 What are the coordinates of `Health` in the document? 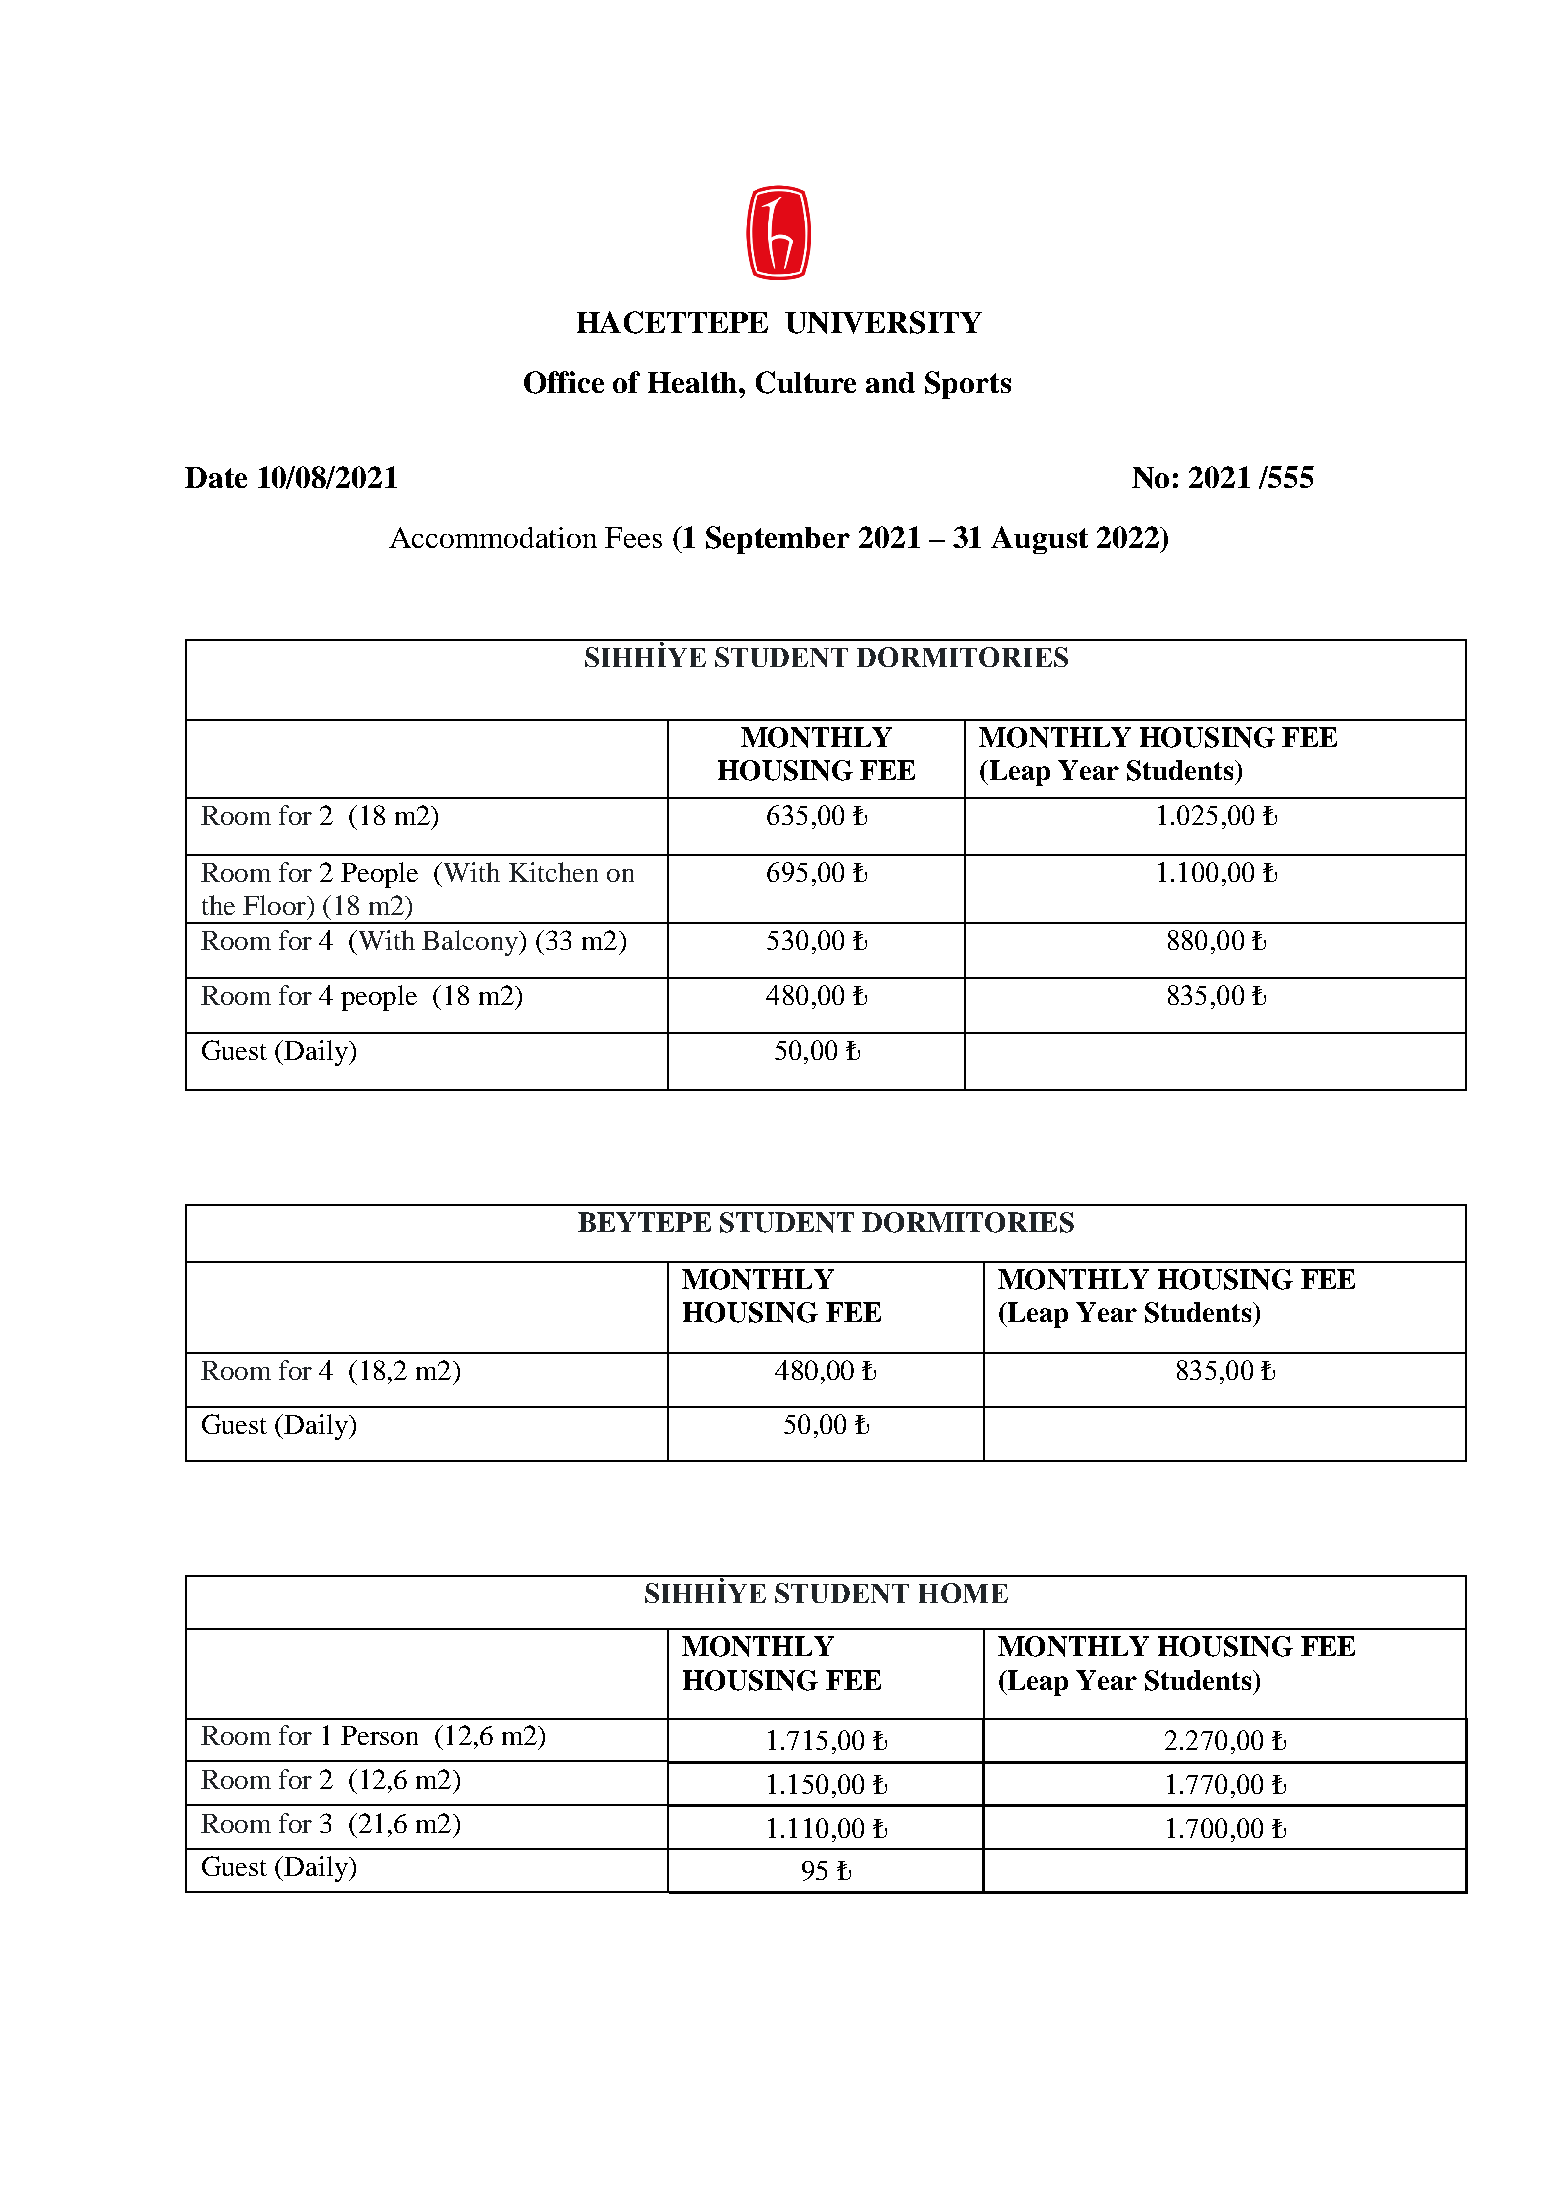 It's located at (694, 382).
